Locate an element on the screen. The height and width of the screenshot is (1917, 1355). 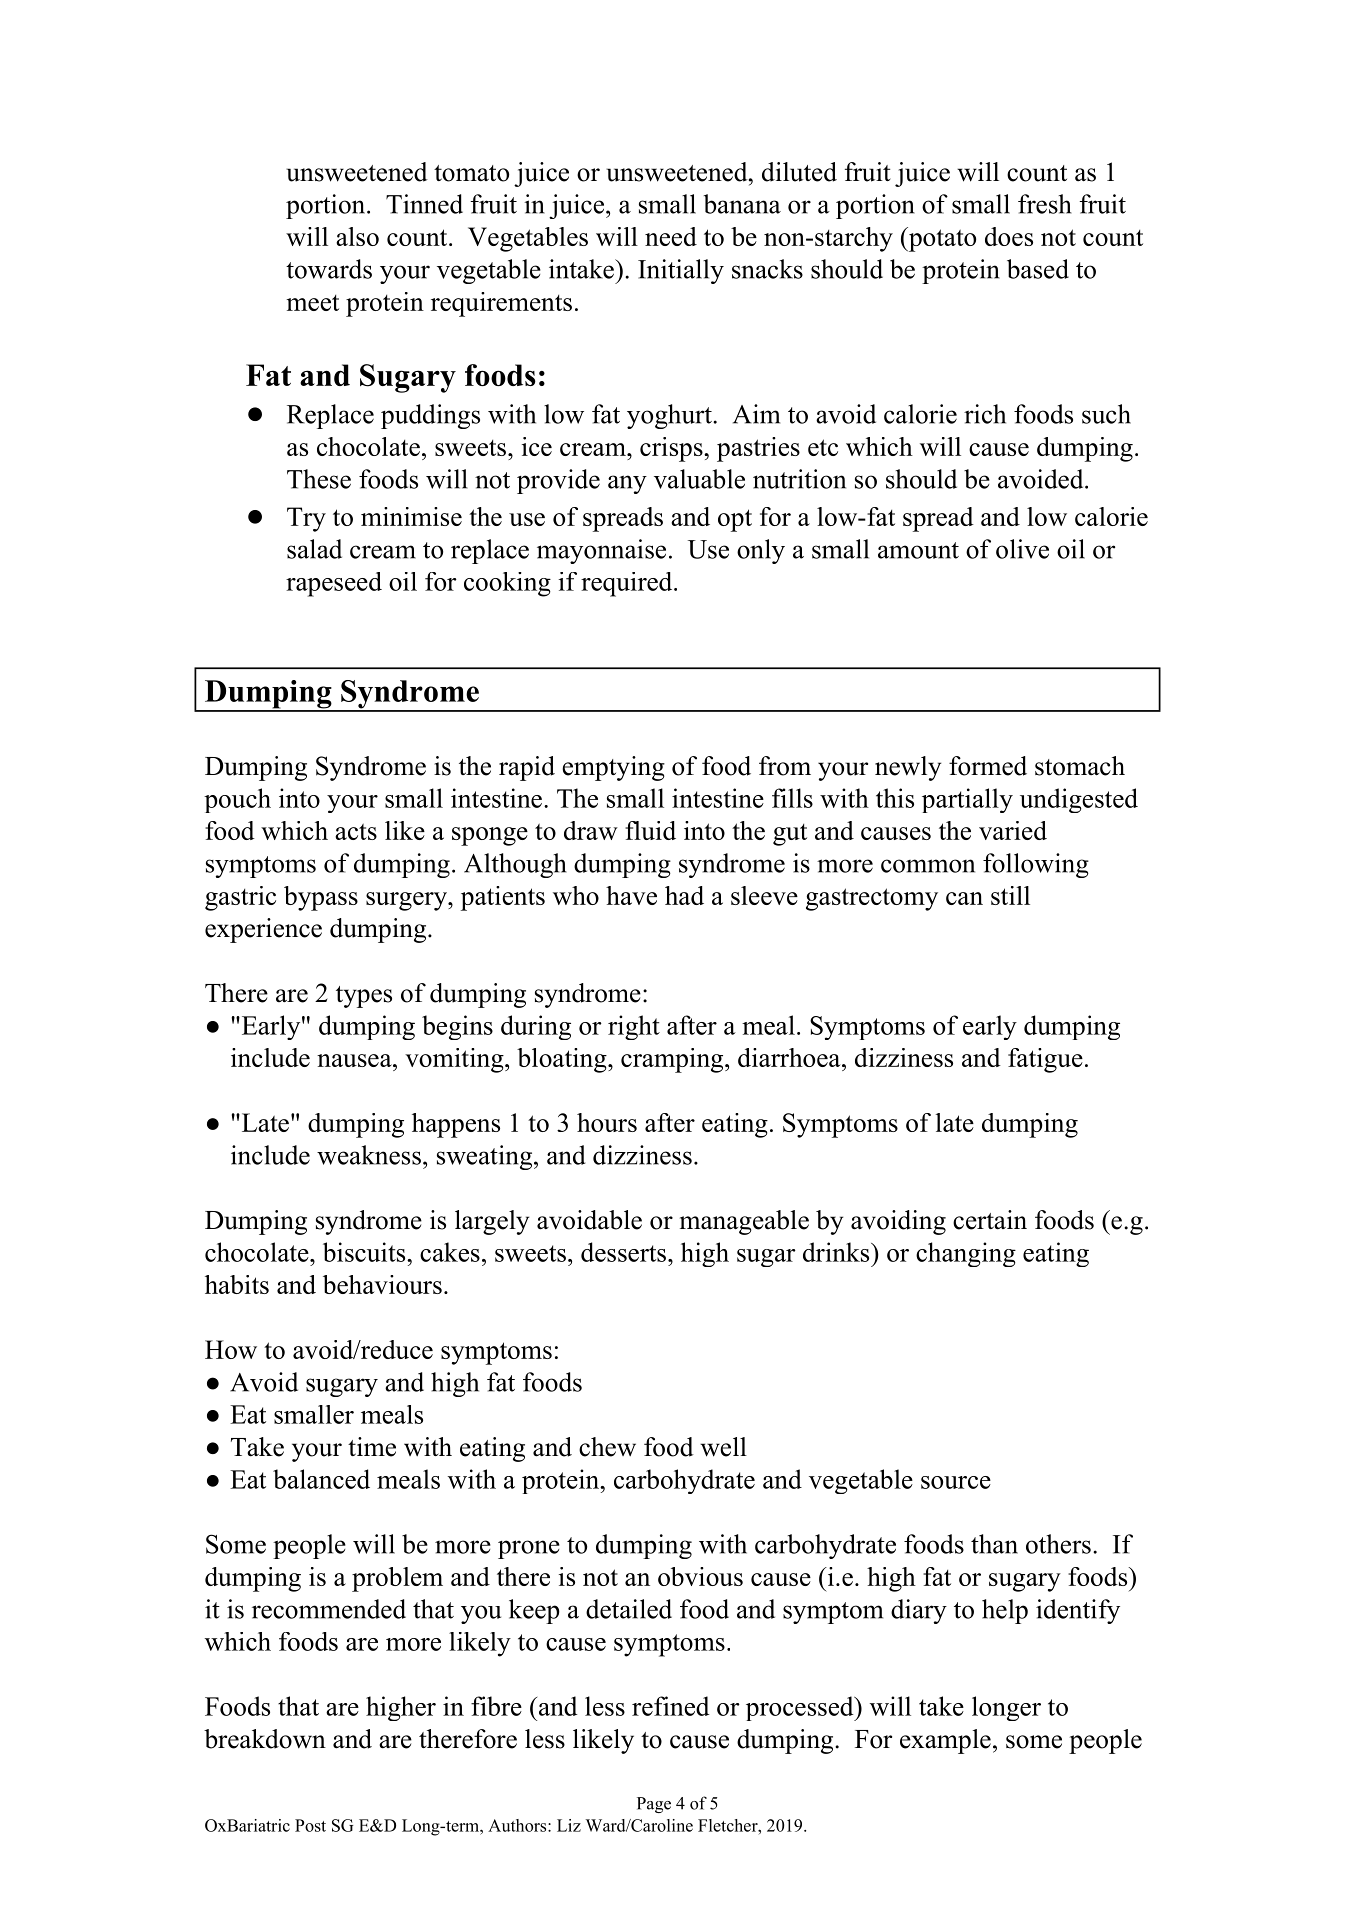
Post is located at coordinates (310, 1825).
